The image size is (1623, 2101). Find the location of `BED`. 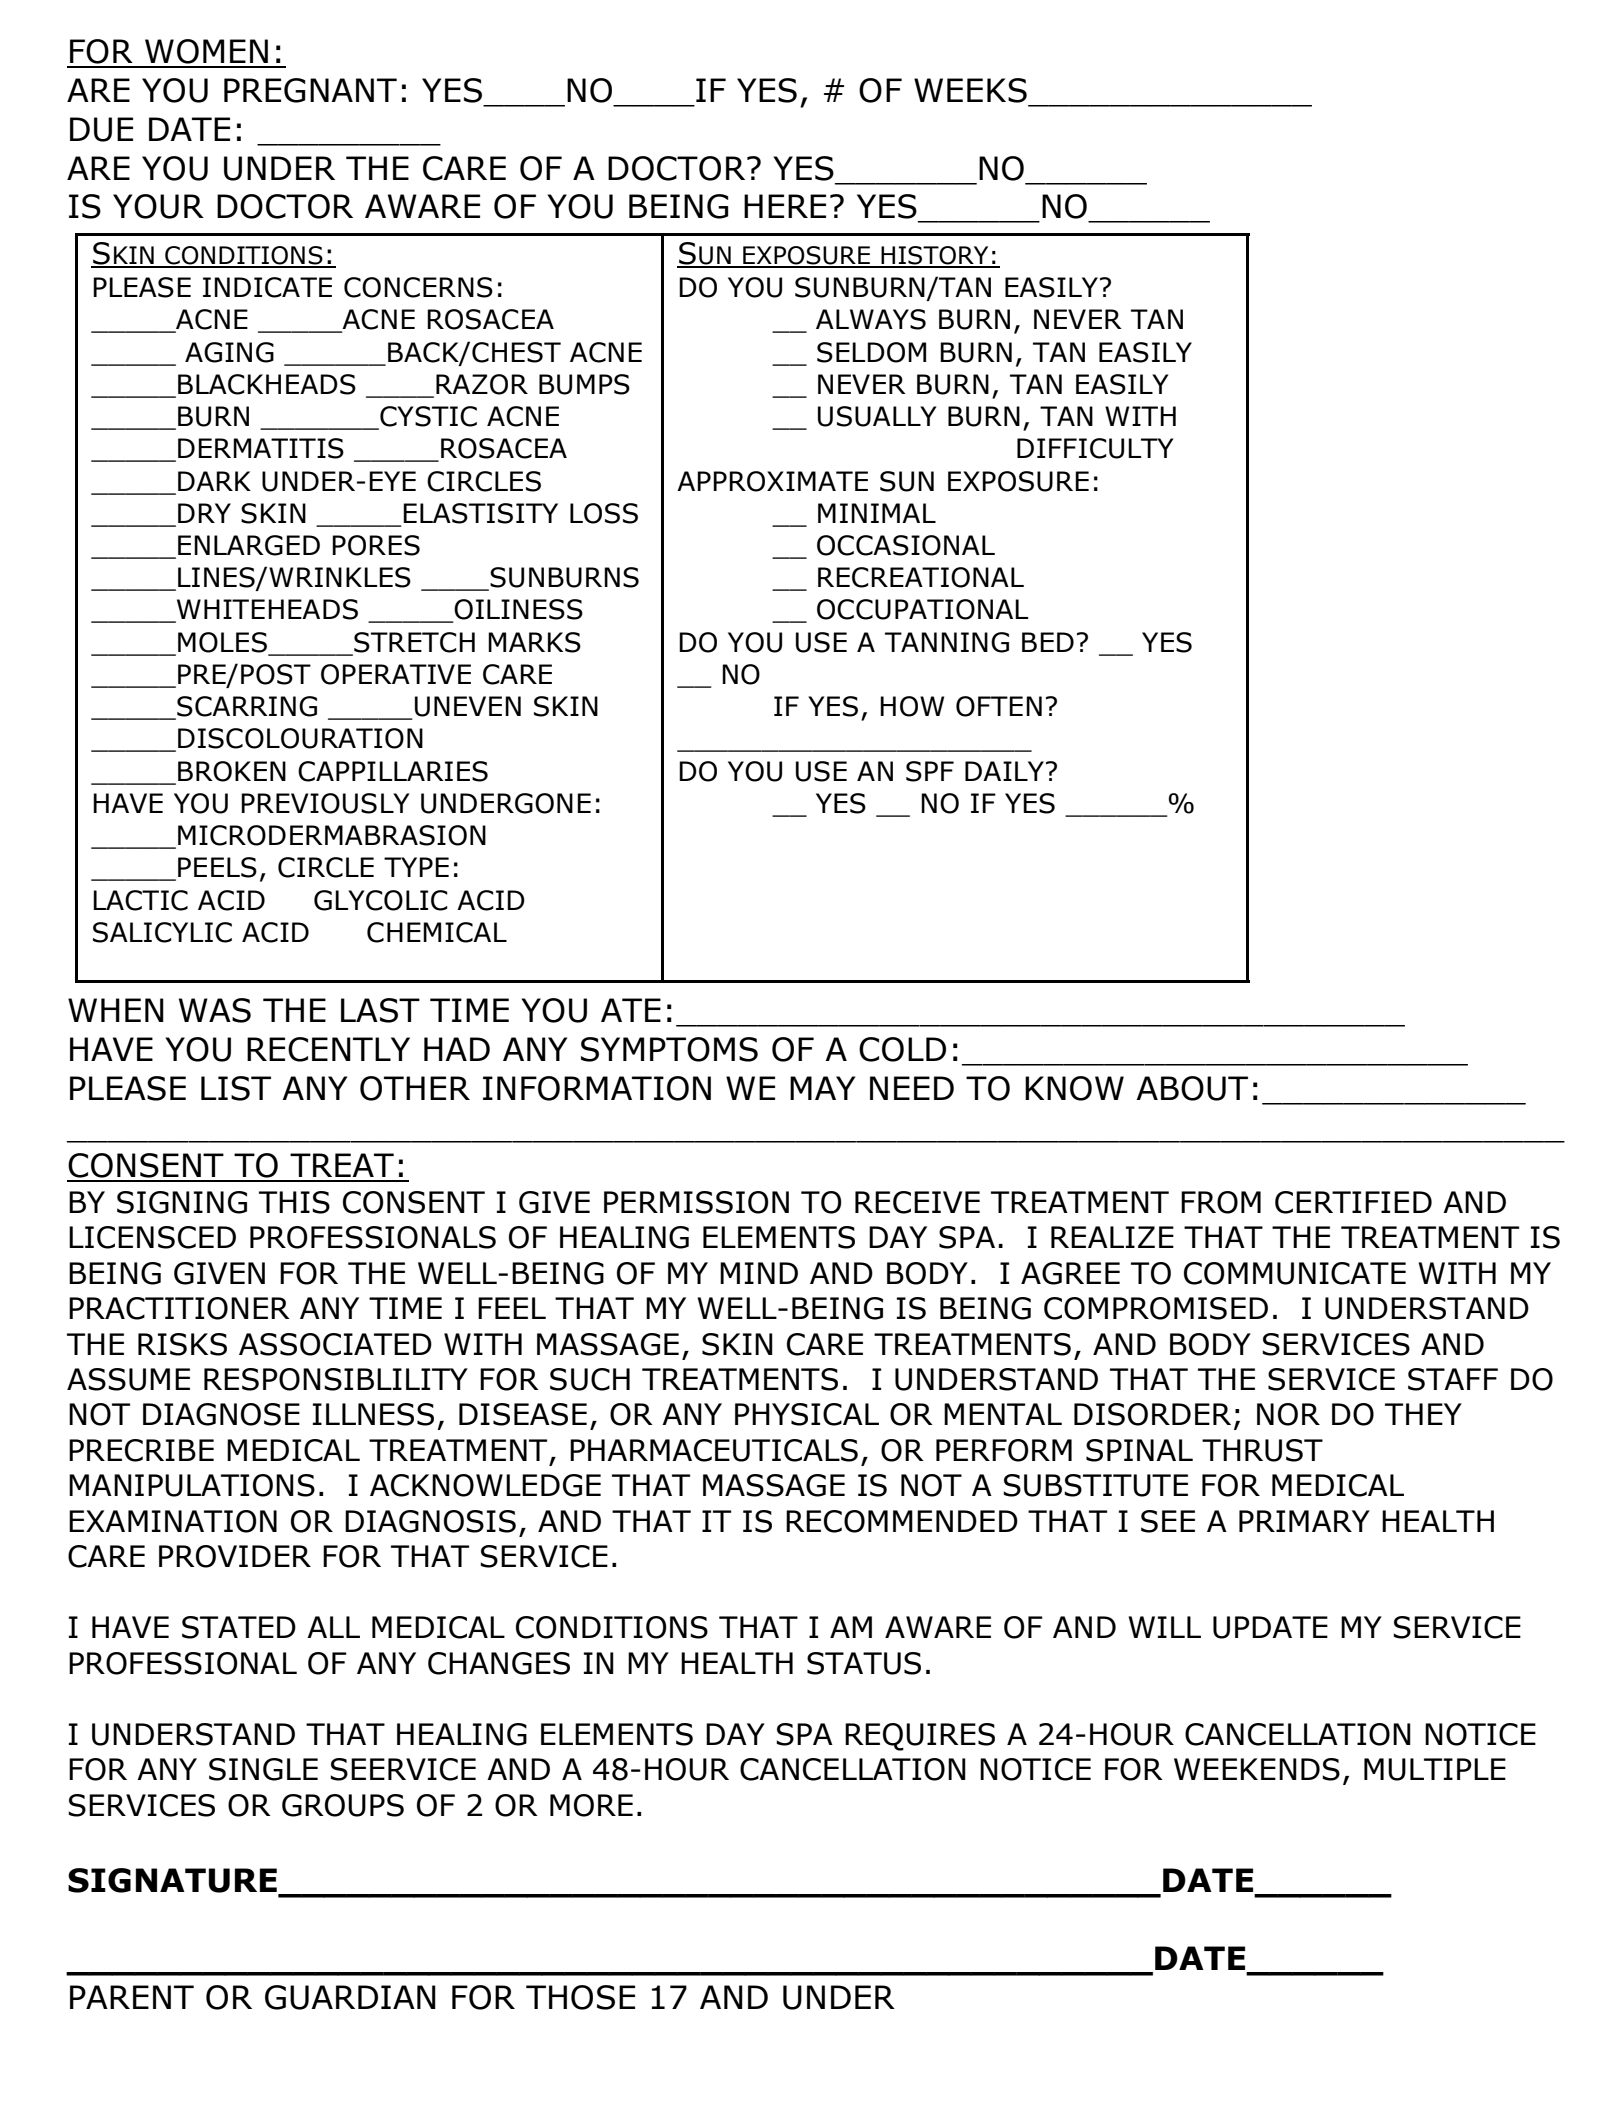

BED is located at coordinates (1048, 642).
